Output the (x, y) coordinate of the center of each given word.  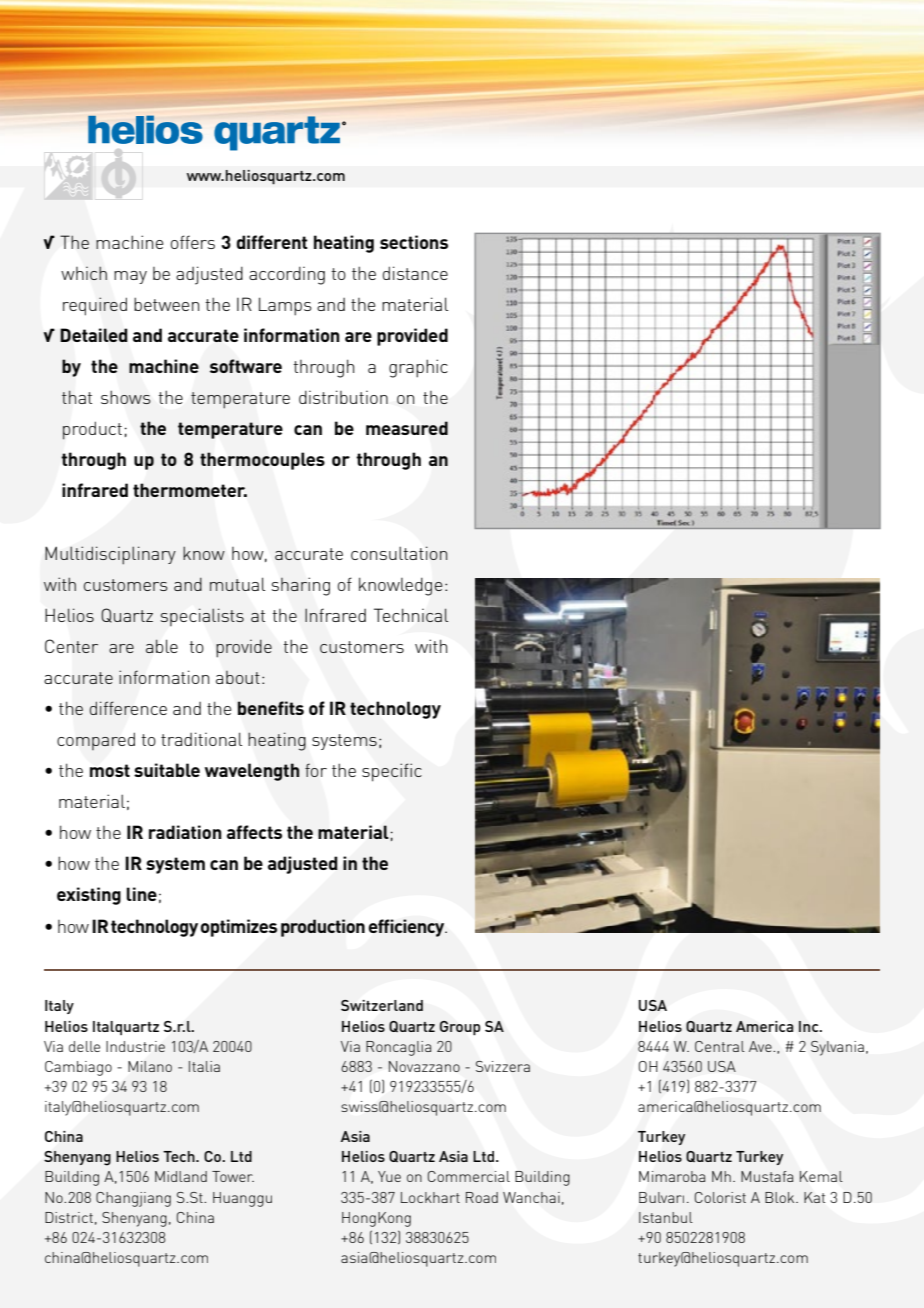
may (130, 277)
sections (414, 242)
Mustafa (767, 1176)
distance (415, 273)
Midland (181, 1176)
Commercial (469, 1176)
